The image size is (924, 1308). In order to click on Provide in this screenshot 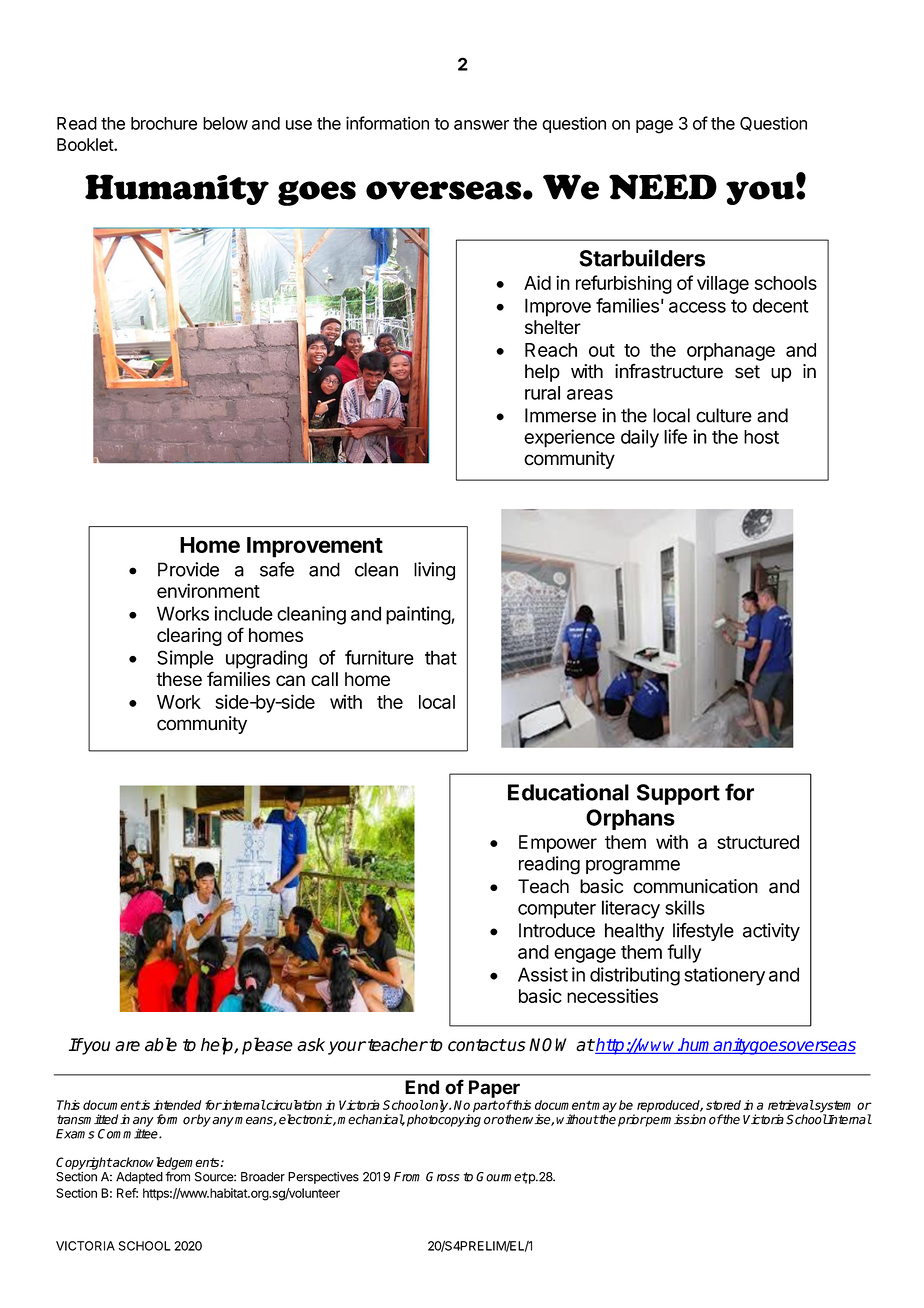, I will do `click(188, 569)`.
